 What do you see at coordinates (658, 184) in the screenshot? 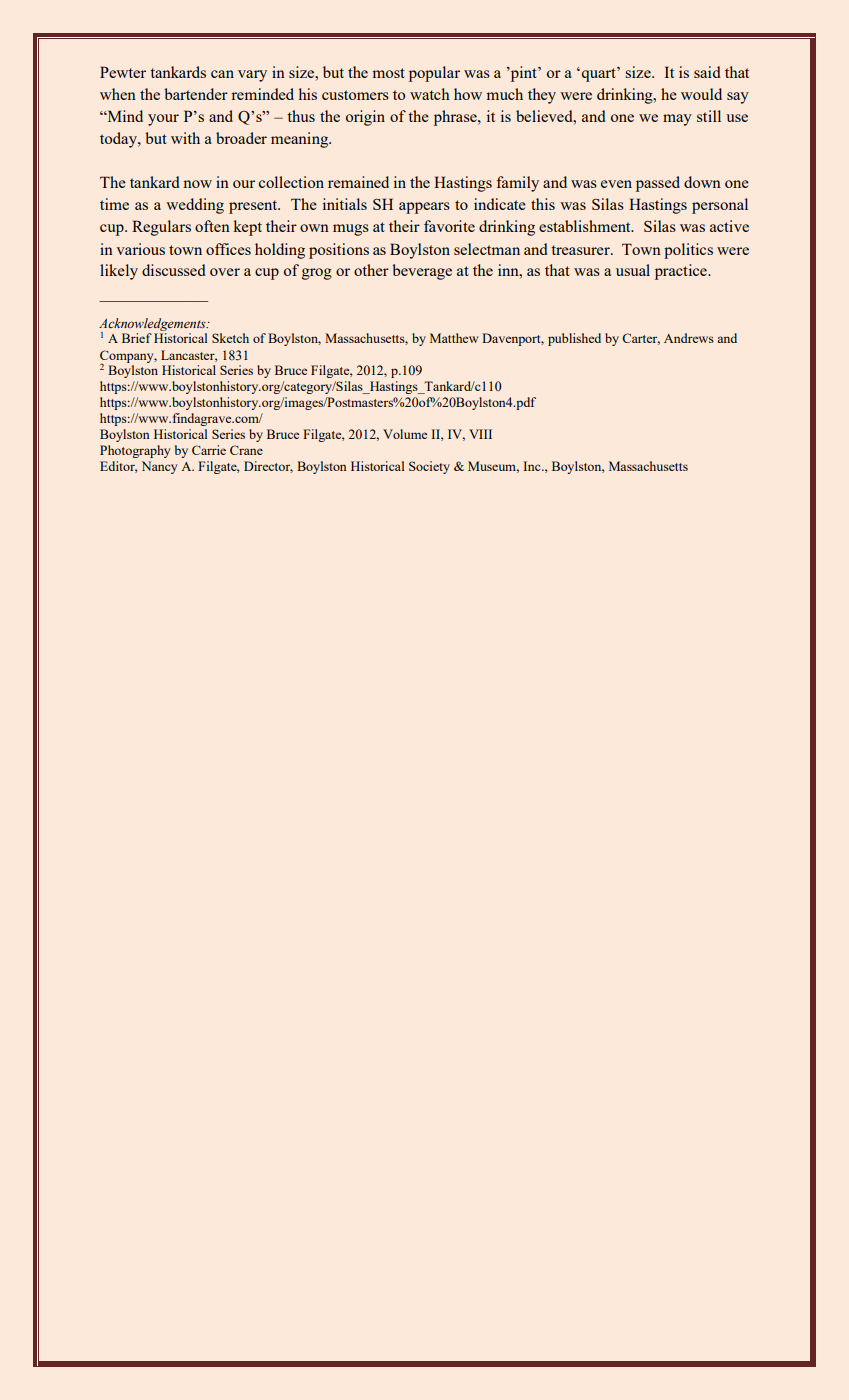
I see `passed` at bounding box center [658, 184].
